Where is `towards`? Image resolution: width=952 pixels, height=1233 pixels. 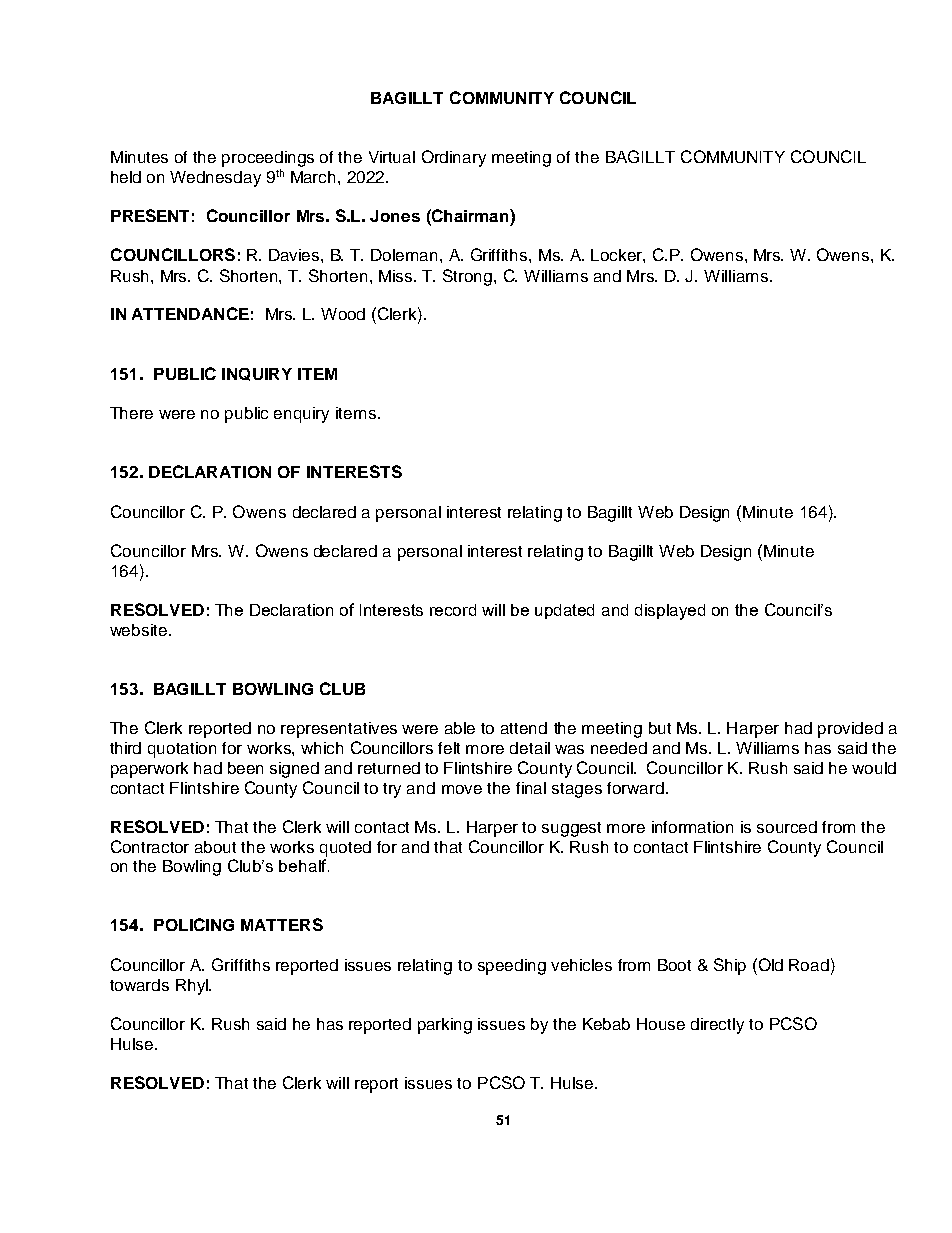
towards is located at coordinates (139, 985).
